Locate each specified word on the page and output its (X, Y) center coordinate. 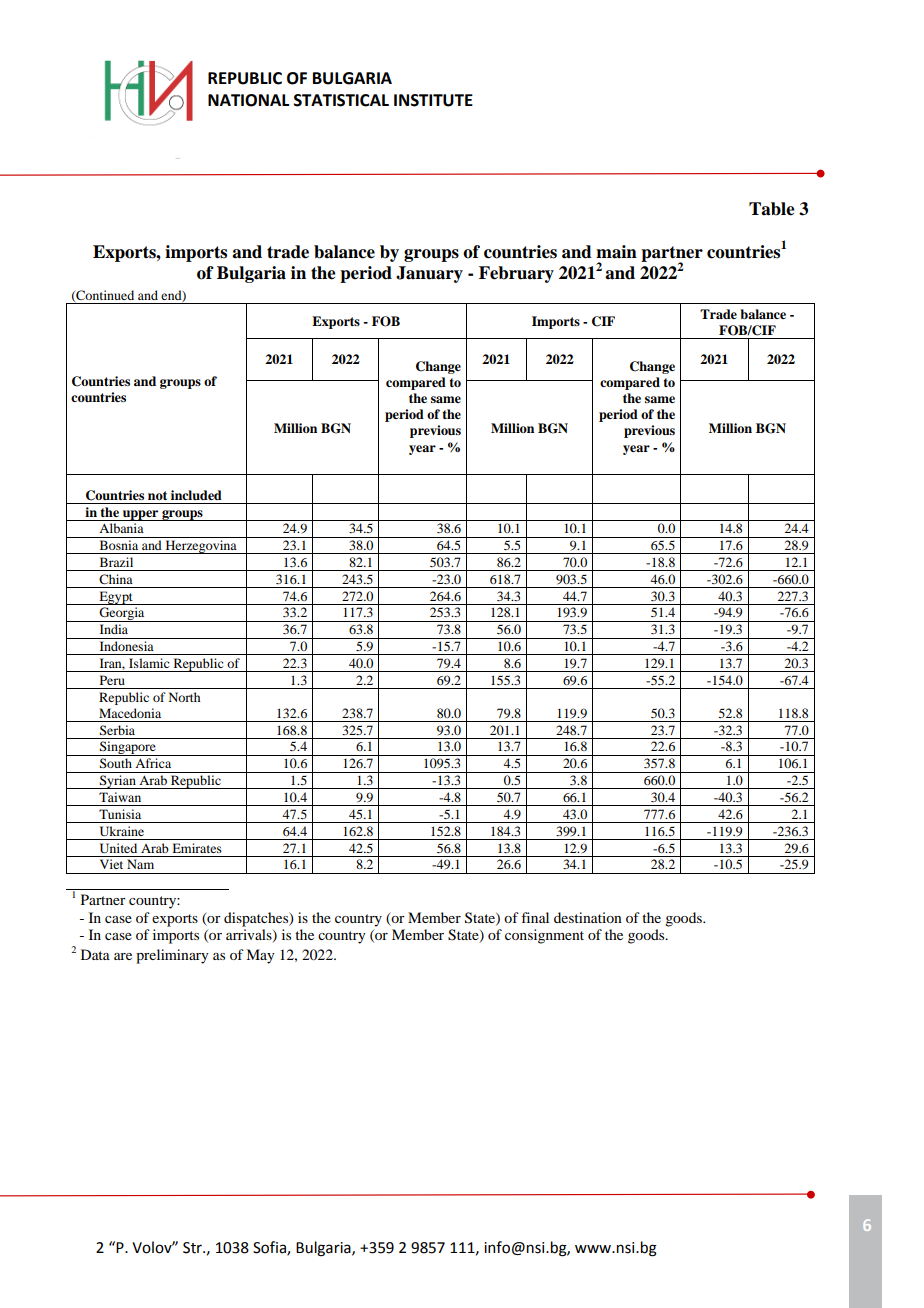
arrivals (250, 936)
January (429, 274)
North (184, 697)
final (535, 917)
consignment (544, 936)
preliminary (172, 956)
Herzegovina (201, 547)
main (616, 252)
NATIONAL (248, 100)
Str (193, 1248)
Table (772, 209)
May (260, 956)
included (196, 495)
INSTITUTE (433, 100)
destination (588, 917)
